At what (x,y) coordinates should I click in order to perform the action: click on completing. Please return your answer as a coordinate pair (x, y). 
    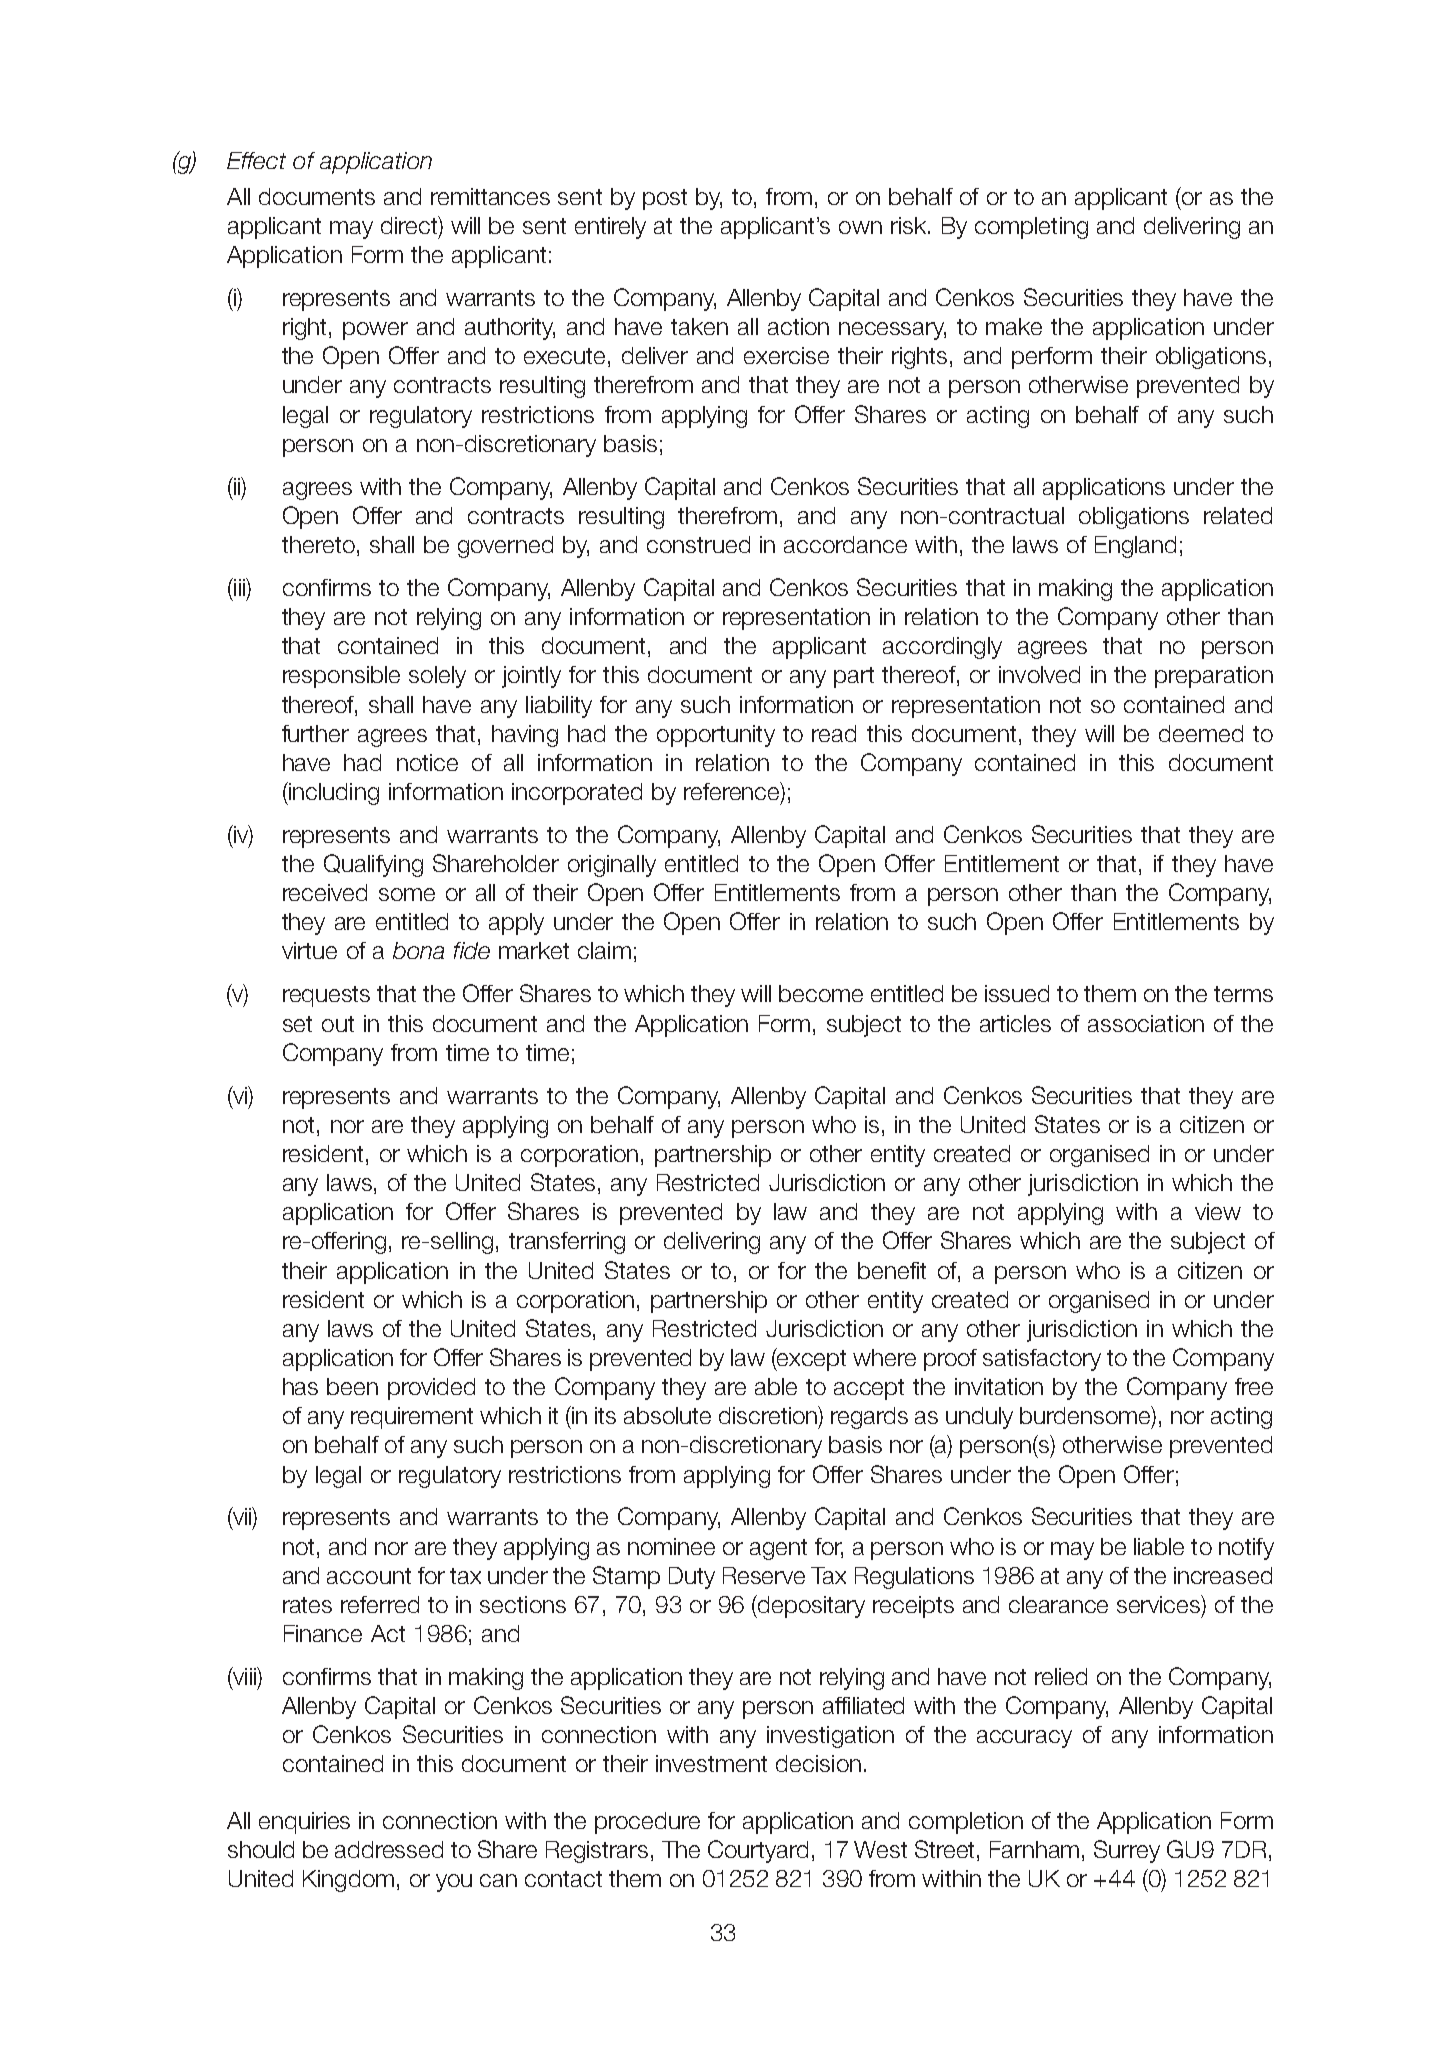
    Looking at the image, I should click on (1031, 228).
